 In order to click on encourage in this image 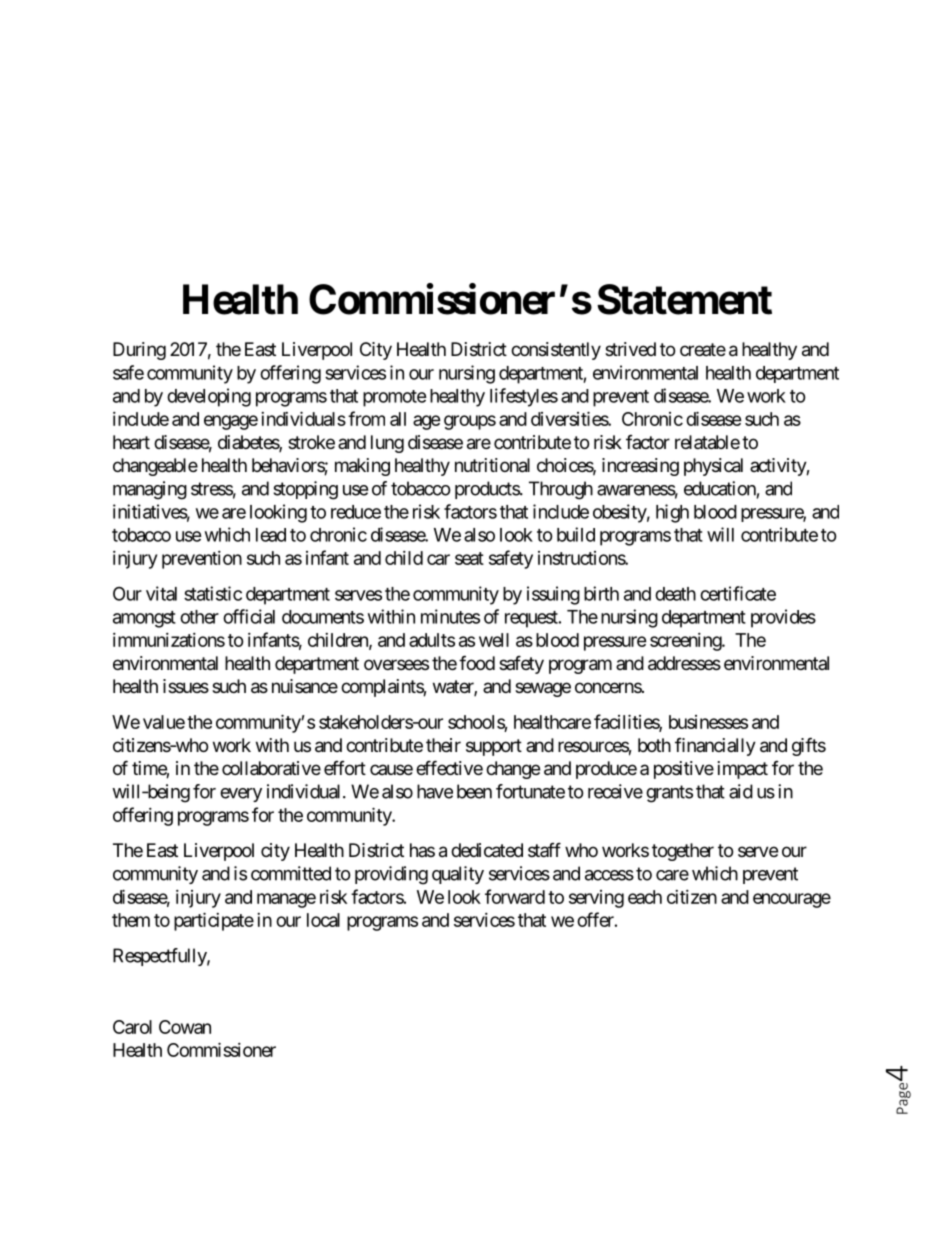, I will do `click(792, 900)`.
